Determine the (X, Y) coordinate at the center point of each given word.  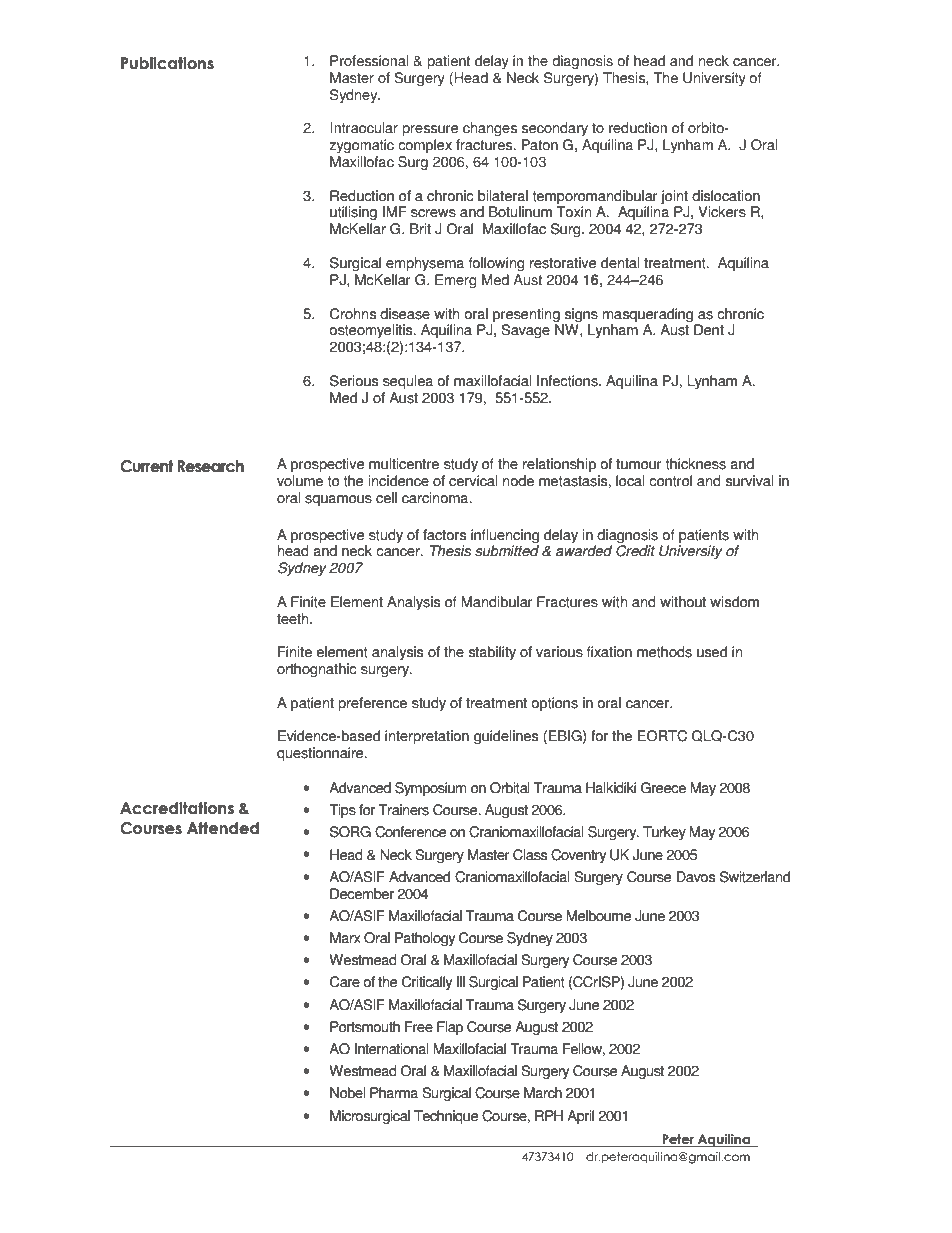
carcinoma (436, 498)
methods (664, 652)
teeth (294, 619)
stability (492, 653)
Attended (223, 828)
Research (210, 466)
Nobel (348, 1093)
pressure (430, 130)
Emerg (456, 281)
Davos (696, 877)
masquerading (648, 315)
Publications (167, 63)
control (670, 481)
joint (674, 197)
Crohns (353, 314)
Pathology (425, 939)
